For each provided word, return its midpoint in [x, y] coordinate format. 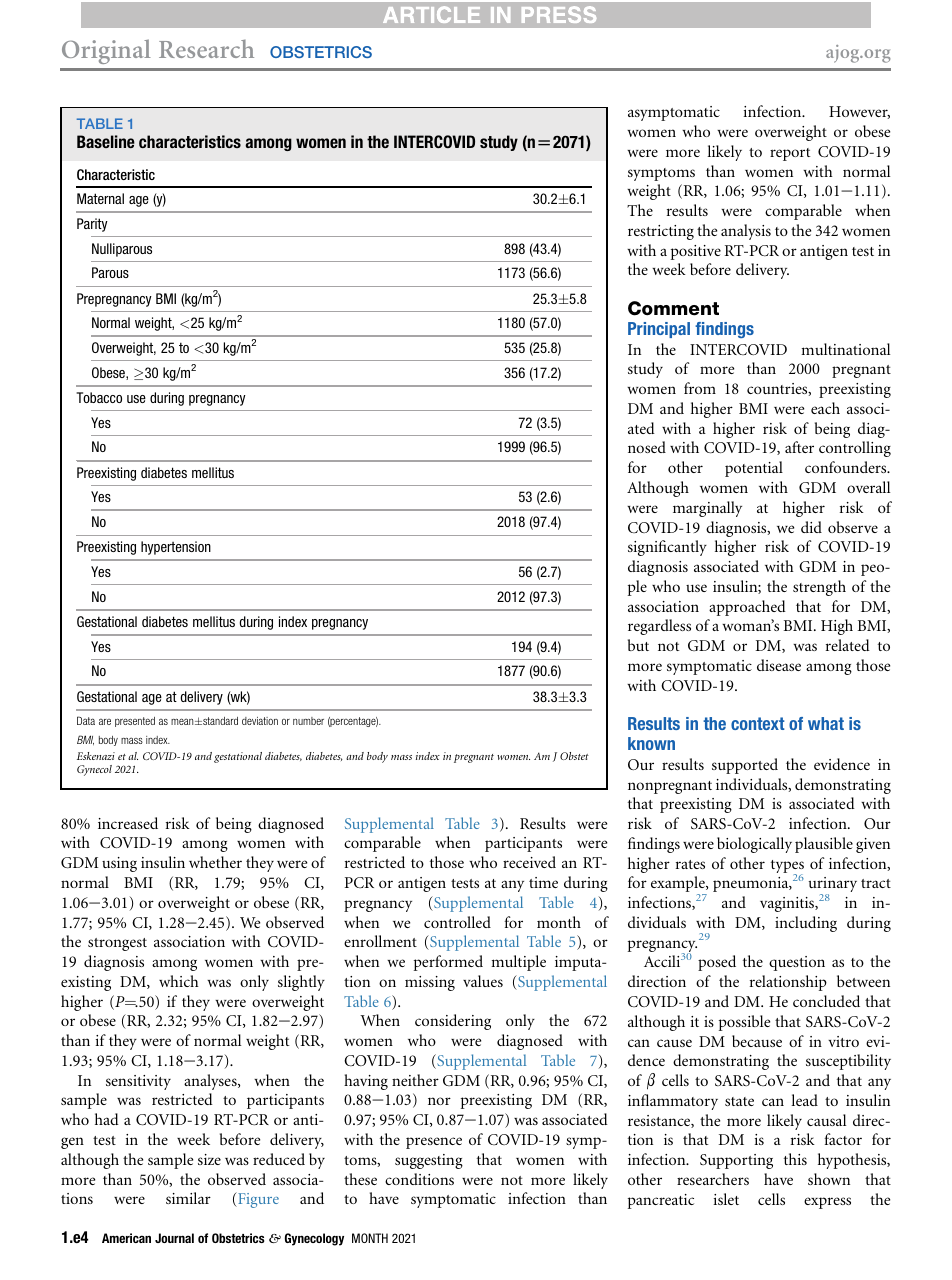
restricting [661, 232]
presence [434, 1143]
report [790, 154]
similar [188, 1198]
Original [106, 51]
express [827, 1203]
